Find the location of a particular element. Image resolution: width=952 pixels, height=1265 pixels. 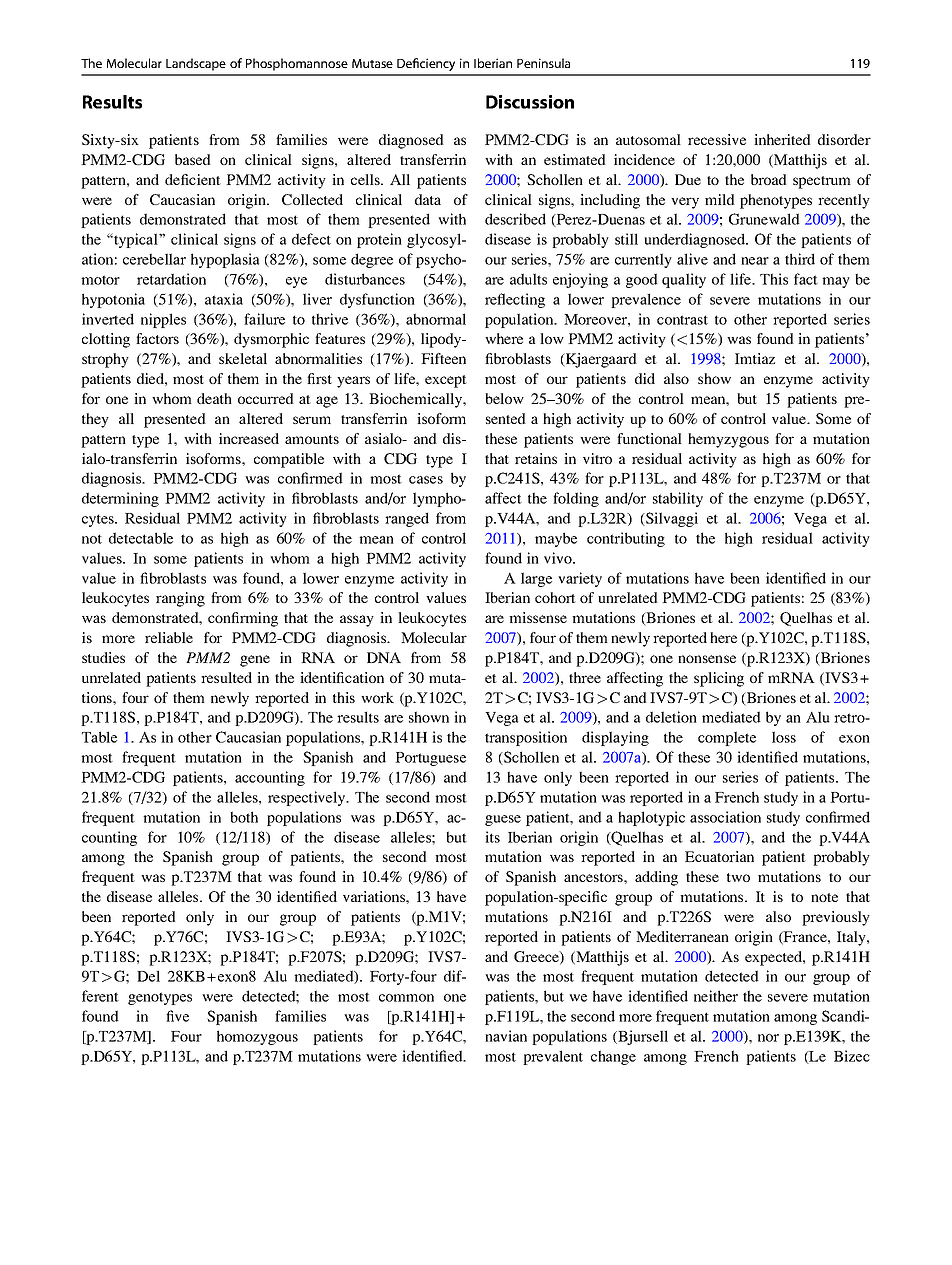

inherited is located at coordinates (782, 139).
